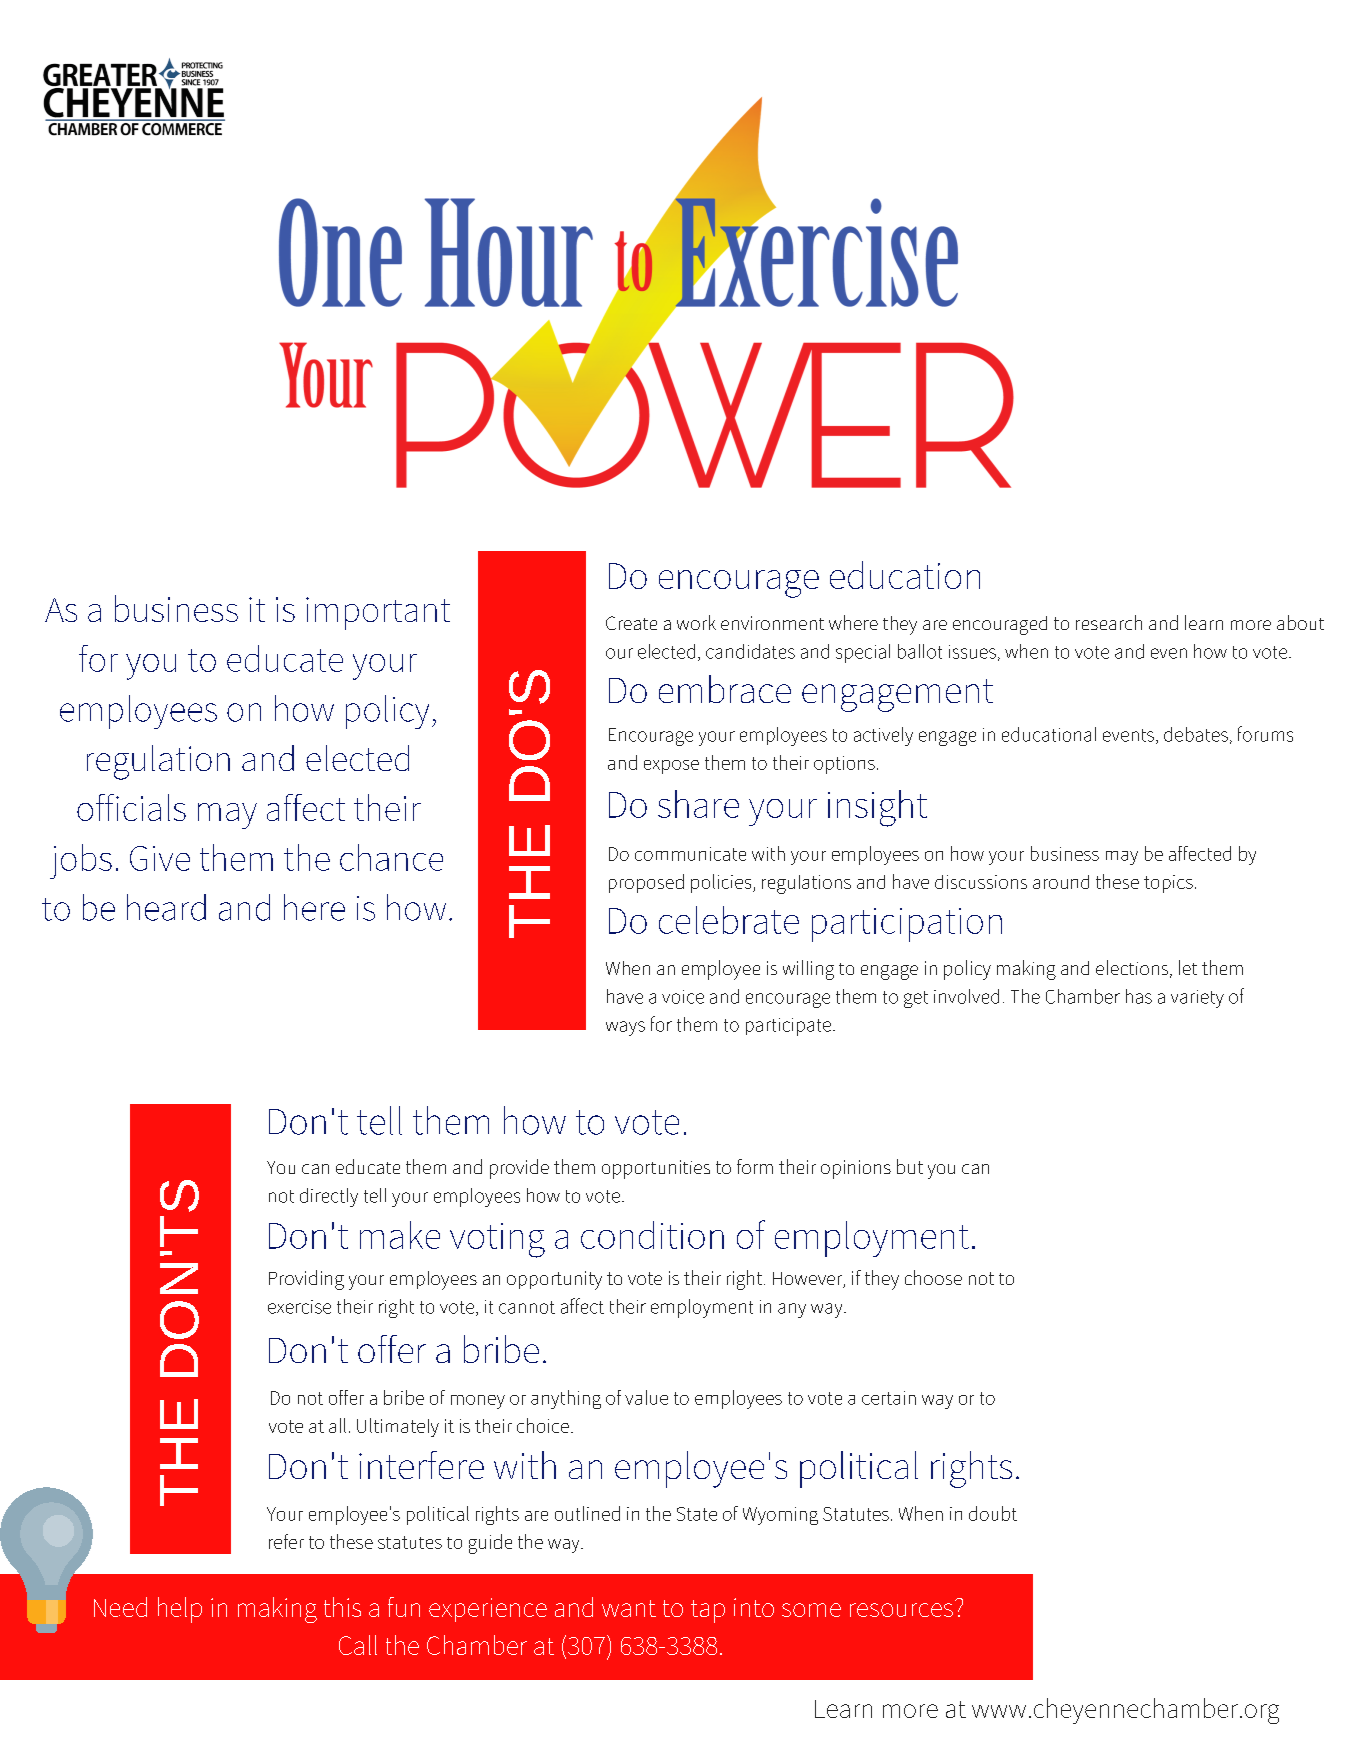 This document has width=1353, height=1751. What do you see at coordinates (708, 1611) in the document?
I see `tap` at bounding box center [708, 1611].
